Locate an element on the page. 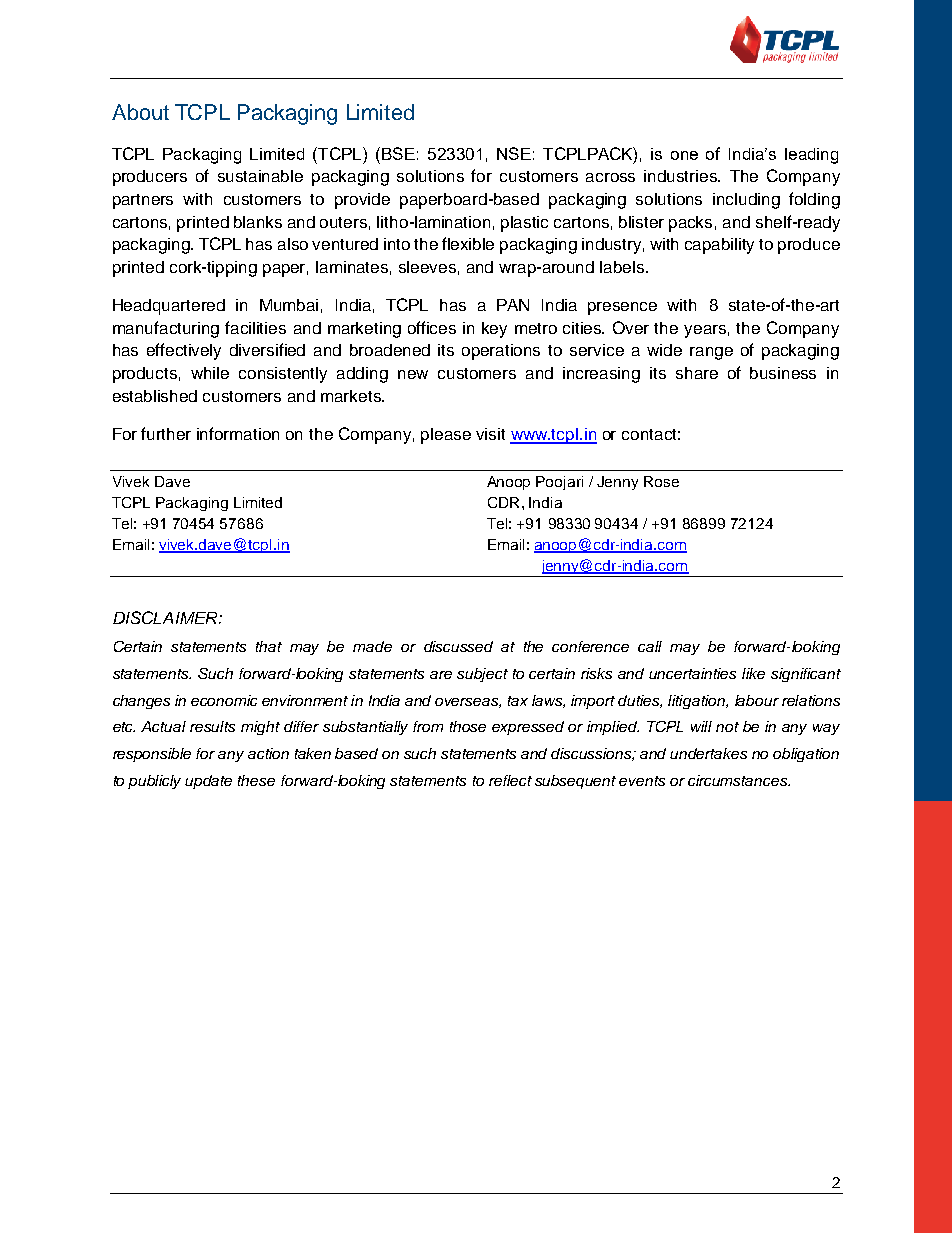 The width and height of the document is (952, 1233). discussed is located at coordinates (458, 646).
